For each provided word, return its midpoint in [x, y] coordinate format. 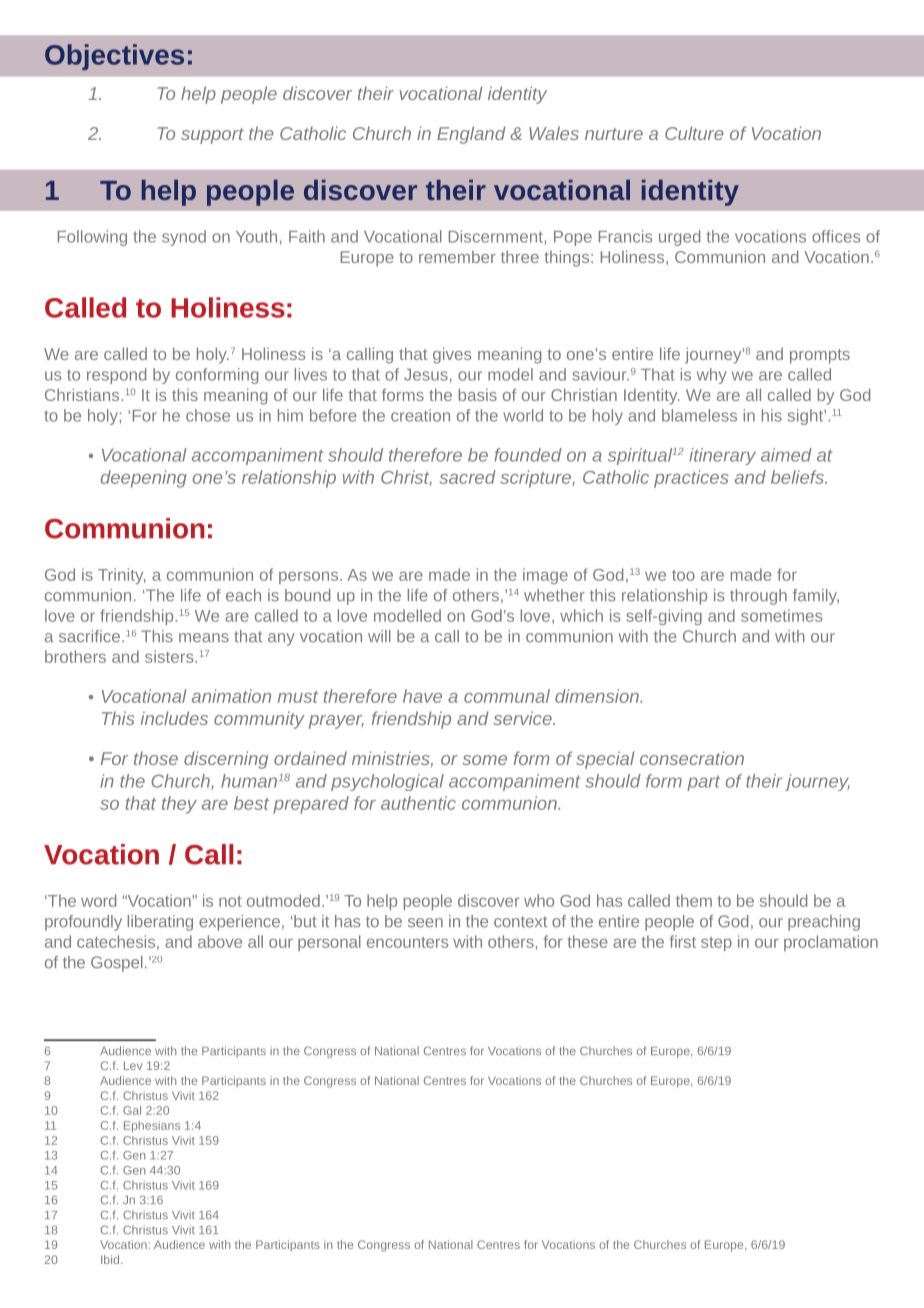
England [471, 135]
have [422, 696]
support [212, 136]
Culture [694, 133]
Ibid [111, 1259]
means [204, 638]
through [758, 597]
